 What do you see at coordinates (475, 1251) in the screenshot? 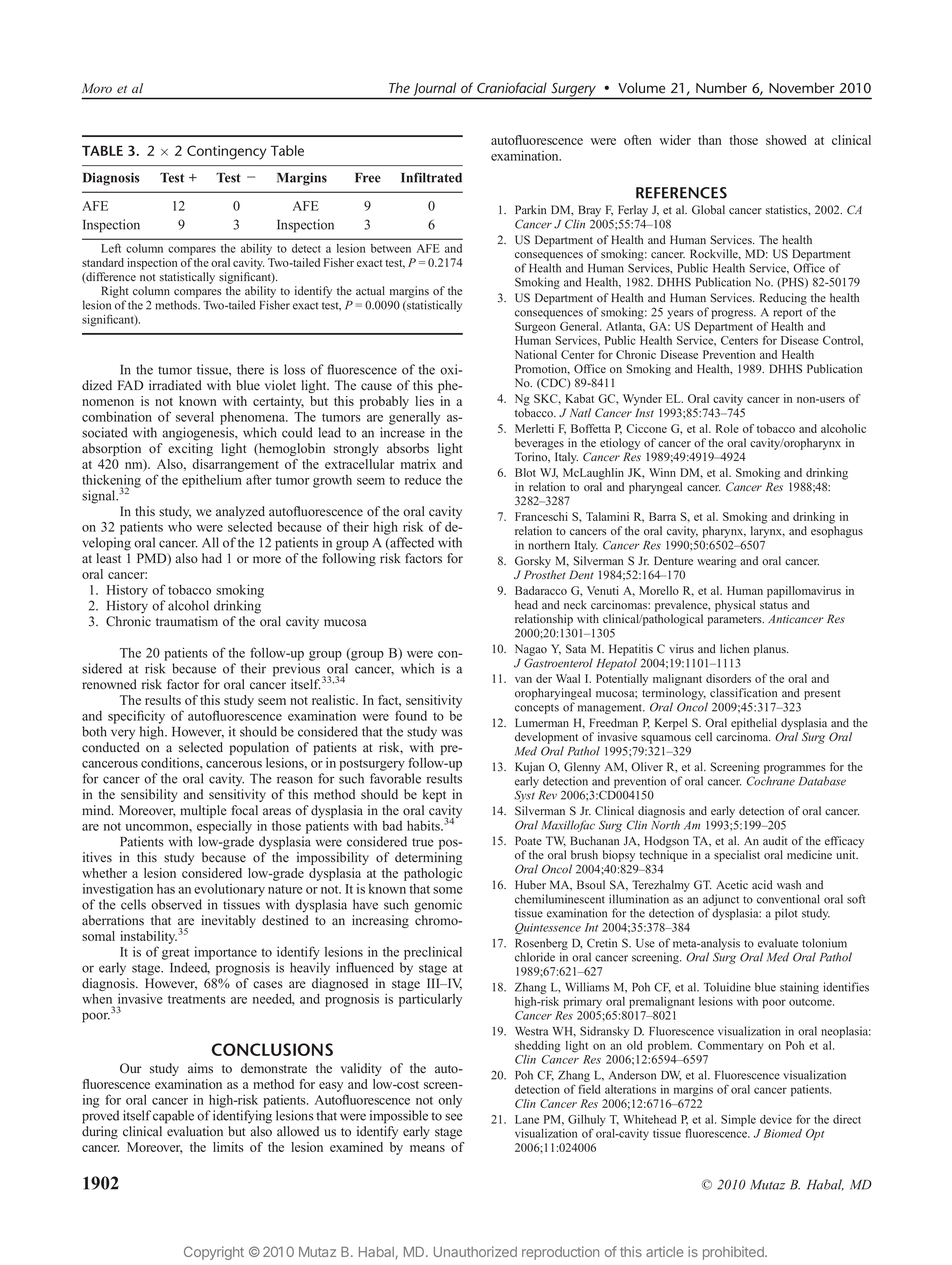
I see `Unauthorized` at bounding box center [475, 1251].
